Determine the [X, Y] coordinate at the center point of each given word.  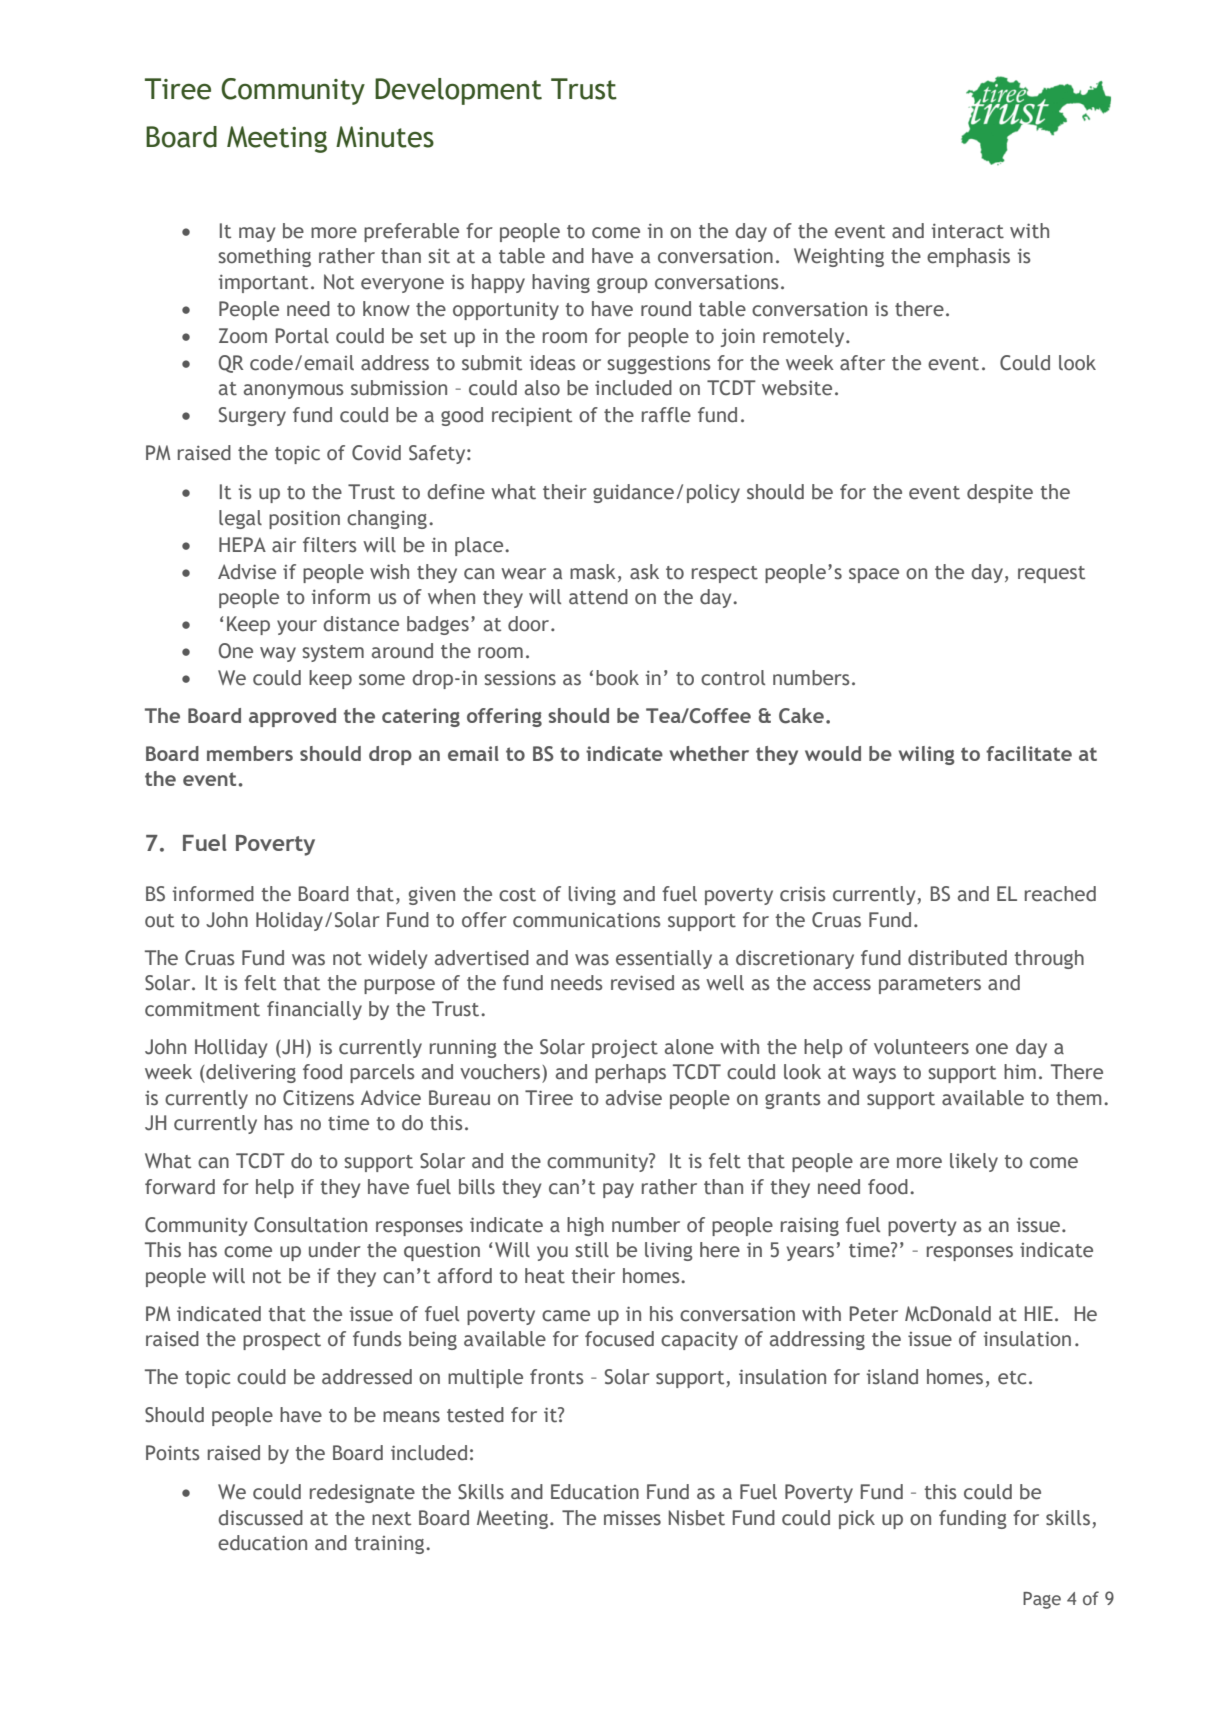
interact [967, 231]
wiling [927, 755]
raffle [666, 415]
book [617, 678]
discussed [260, 1518]
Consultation [310, 1225]
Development [458, 91]
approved [292, 717]
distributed [957, 958]
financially [314, 1010]
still [592, 1250]
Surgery [252, 416]
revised [642, 983]
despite [1000, 493]
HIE [1039, 1313]
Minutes [385, 137]
